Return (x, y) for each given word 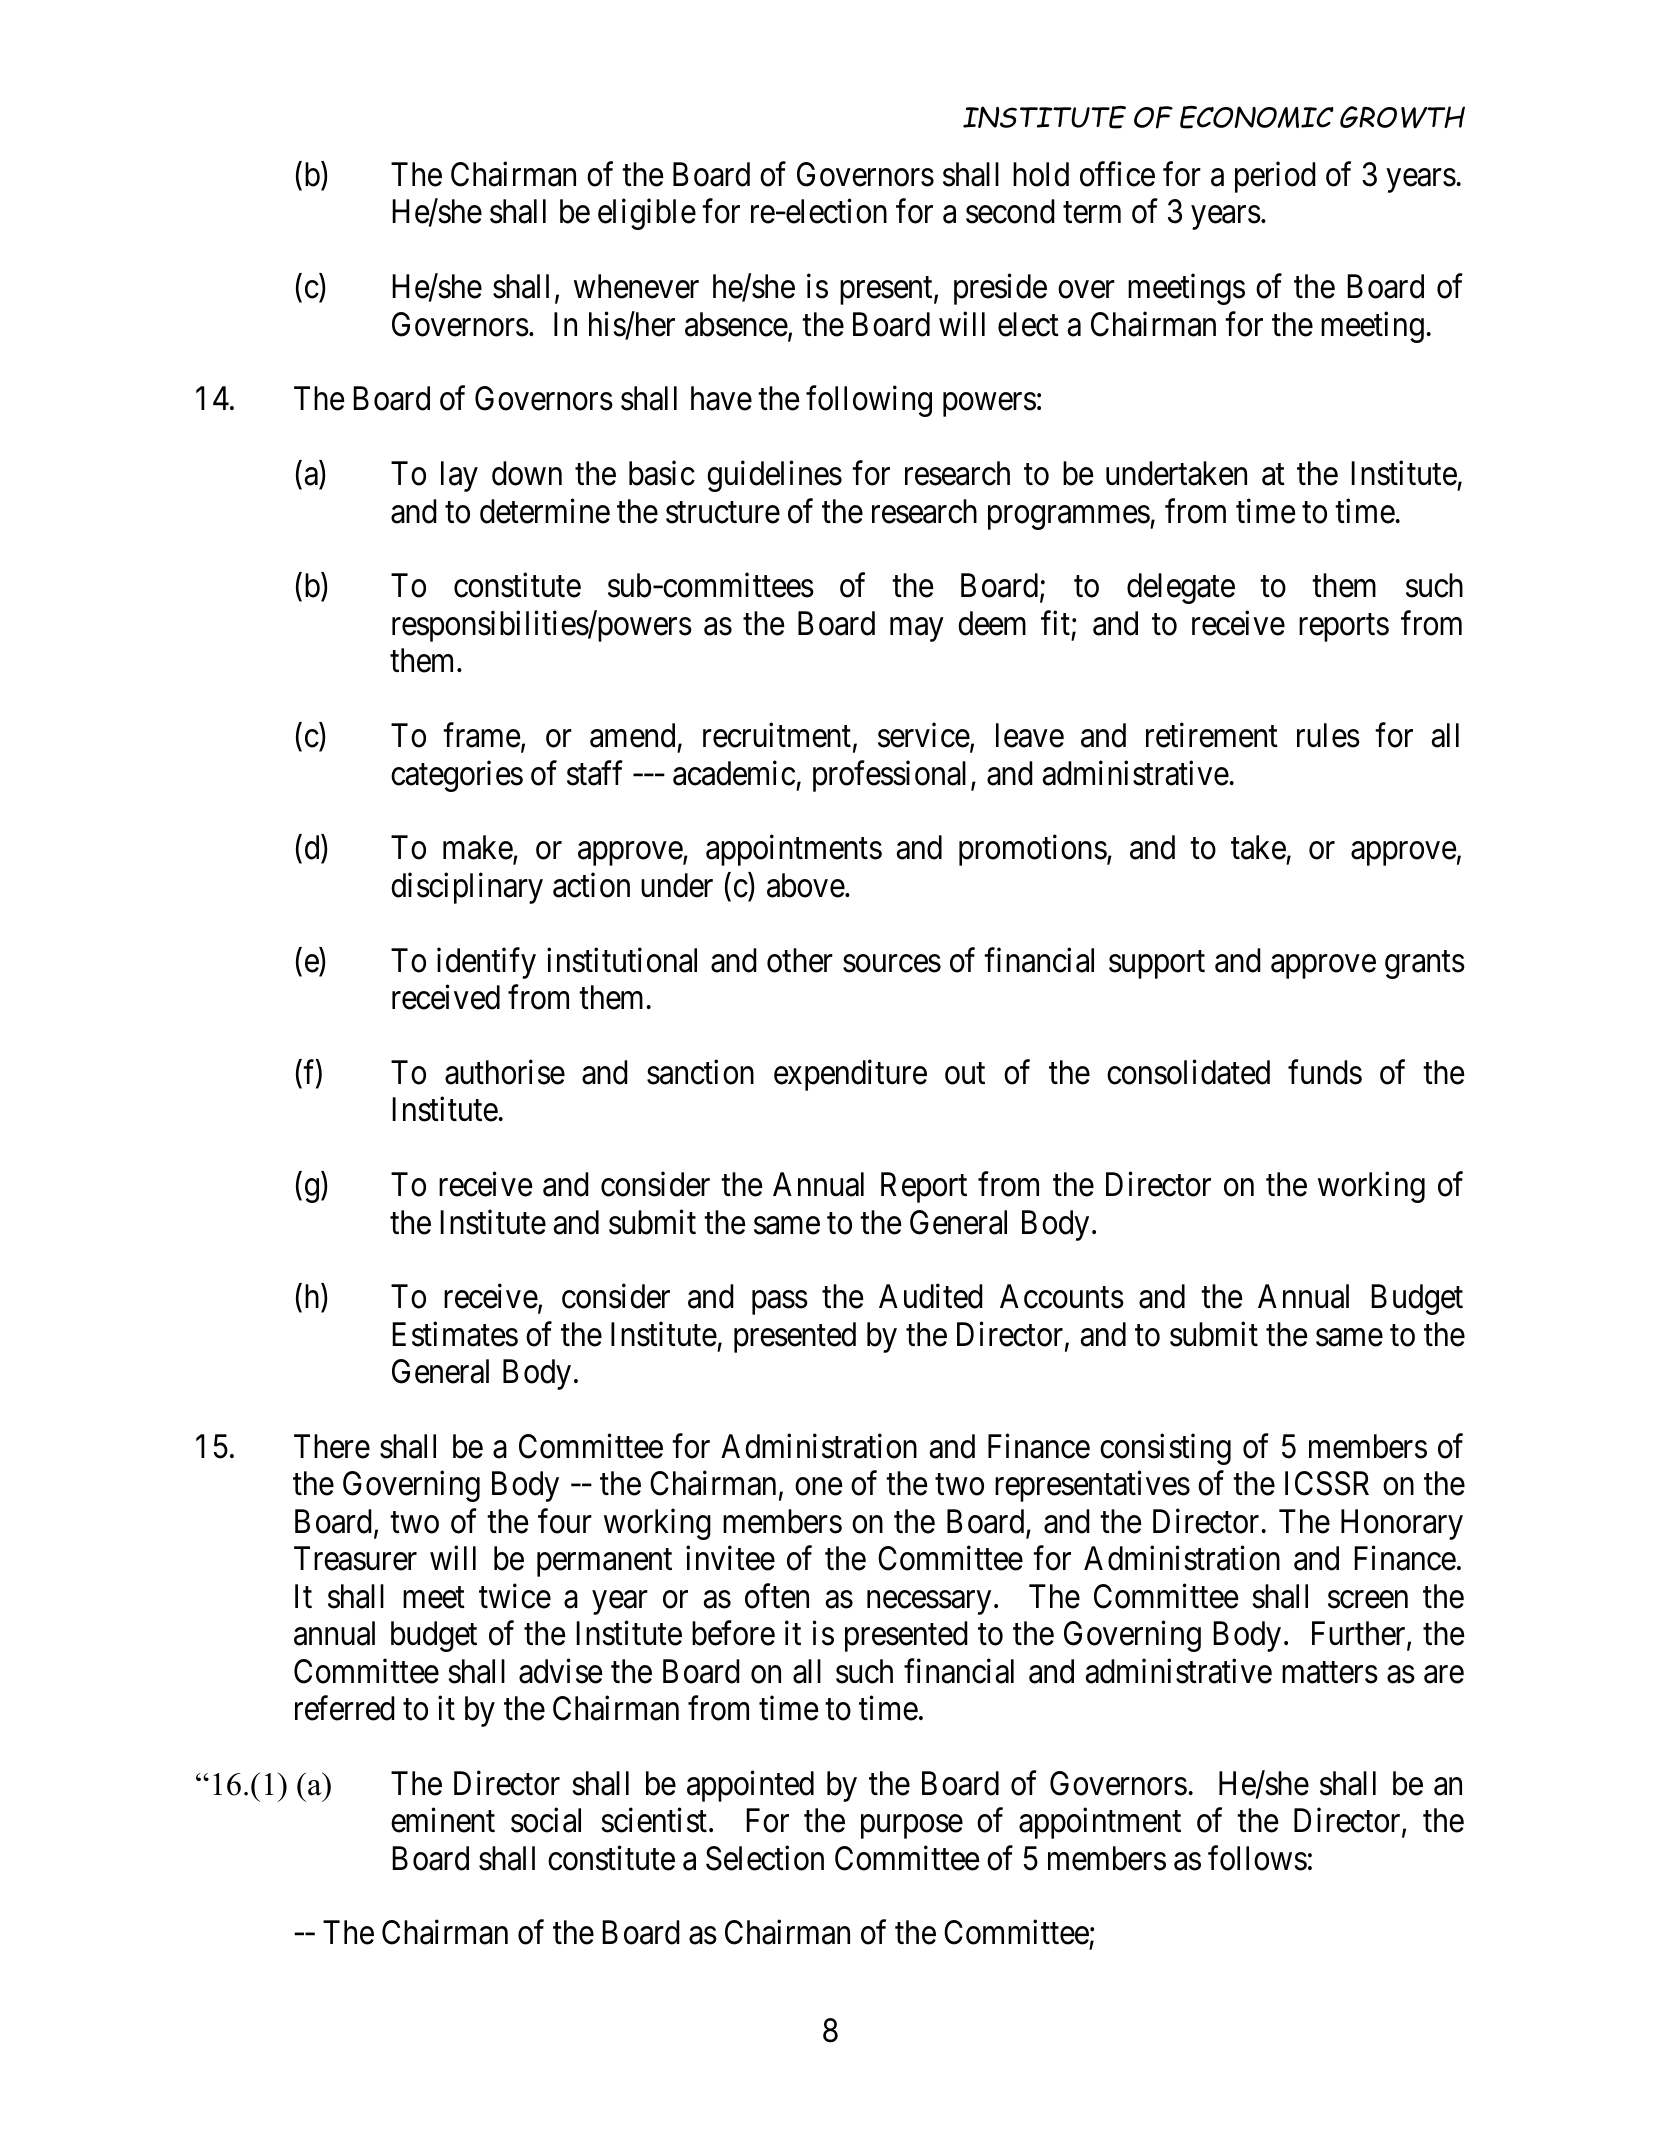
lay (459, 476)
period (1275, 177)
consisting (1165, 1449)
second (1010, 211)
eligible (647, 214)
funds (1325, 1072)
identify (486, 963)
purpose (912, 1827)
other (800, 960)
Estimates (455, 1334)
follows (1257, 1858)
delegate (1181, 588)
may (916, 630)
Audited (931, 1296)
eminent (443, 1820)
